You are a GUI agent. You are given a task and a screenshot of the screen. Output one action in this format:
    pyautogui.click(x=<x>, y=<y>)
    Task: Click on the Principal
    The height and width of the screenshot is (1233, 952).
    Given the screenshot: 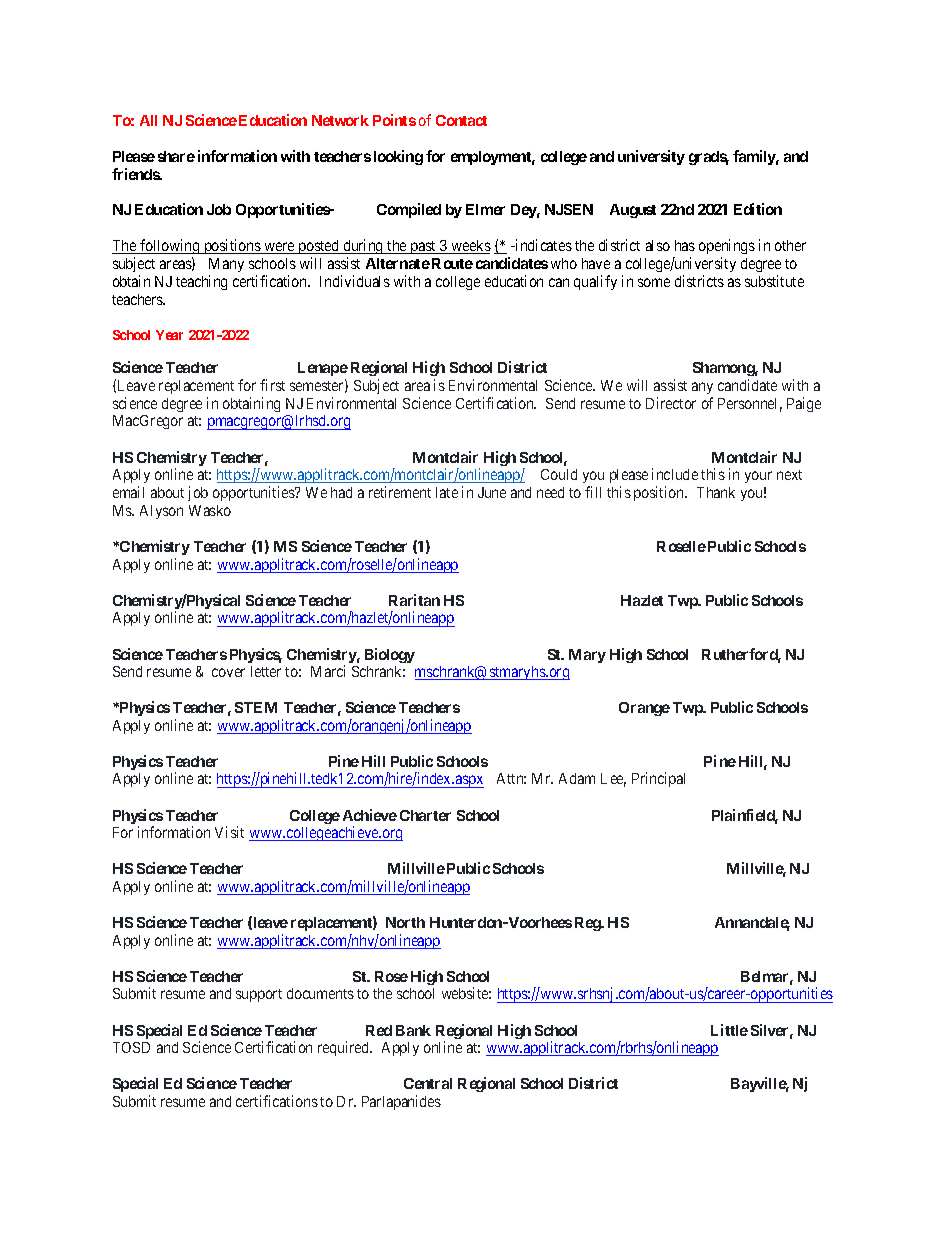 What is the action you would take?
    pyautogui.click(x=658, y=779)
